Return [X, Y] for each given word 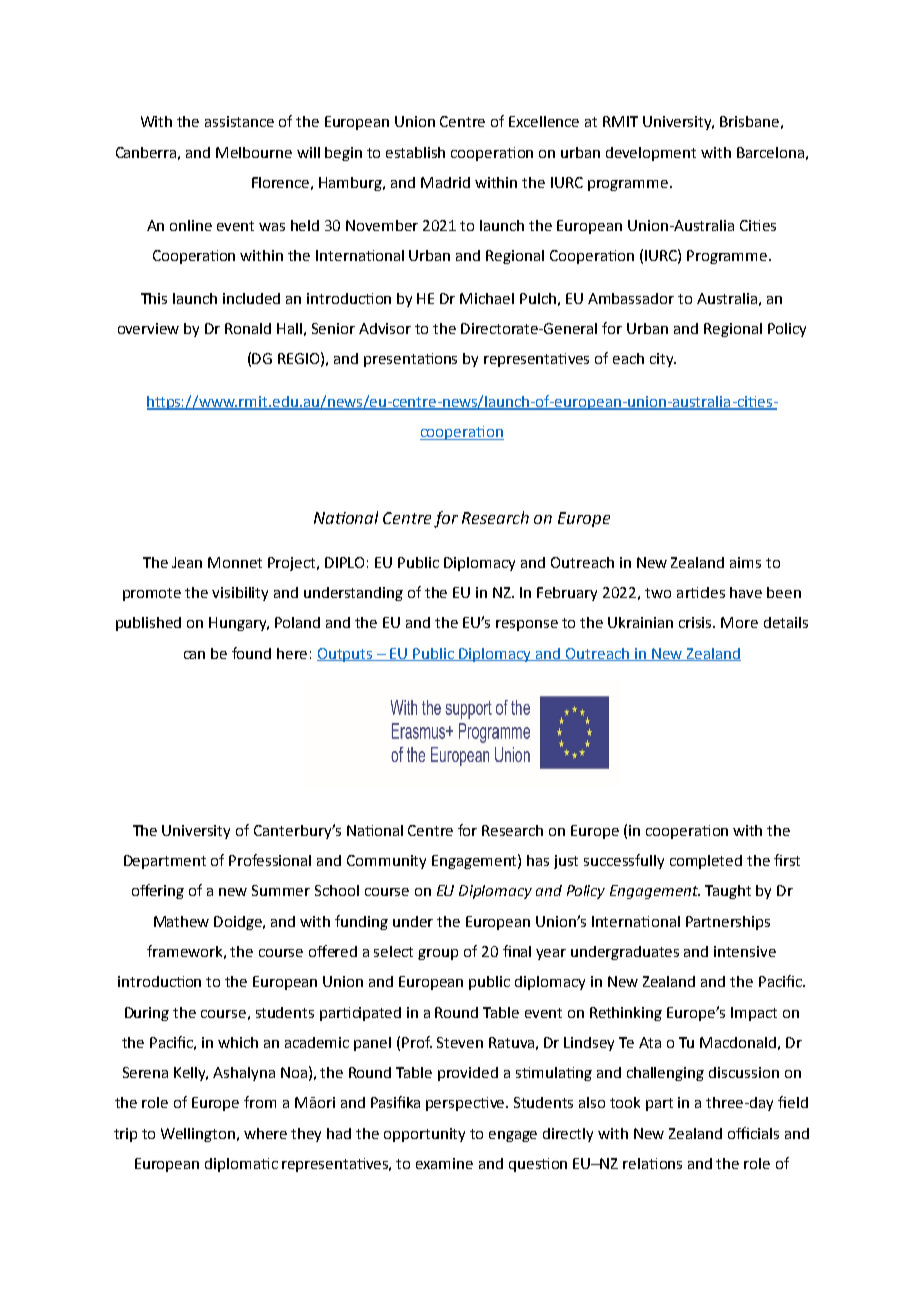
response [527, 625]
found [251, 653]
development [651, 154]
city [663, 360]
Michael [487, 298]
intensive [745, 951]
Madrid [445, 182]
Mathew [181, 921]
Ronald [248, 328]
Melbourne [254, 152]
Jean [187, 562]
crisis [697, 622]
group [438, 954]
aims [745, 562]
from [260, 1102]
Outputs [346, 655]
